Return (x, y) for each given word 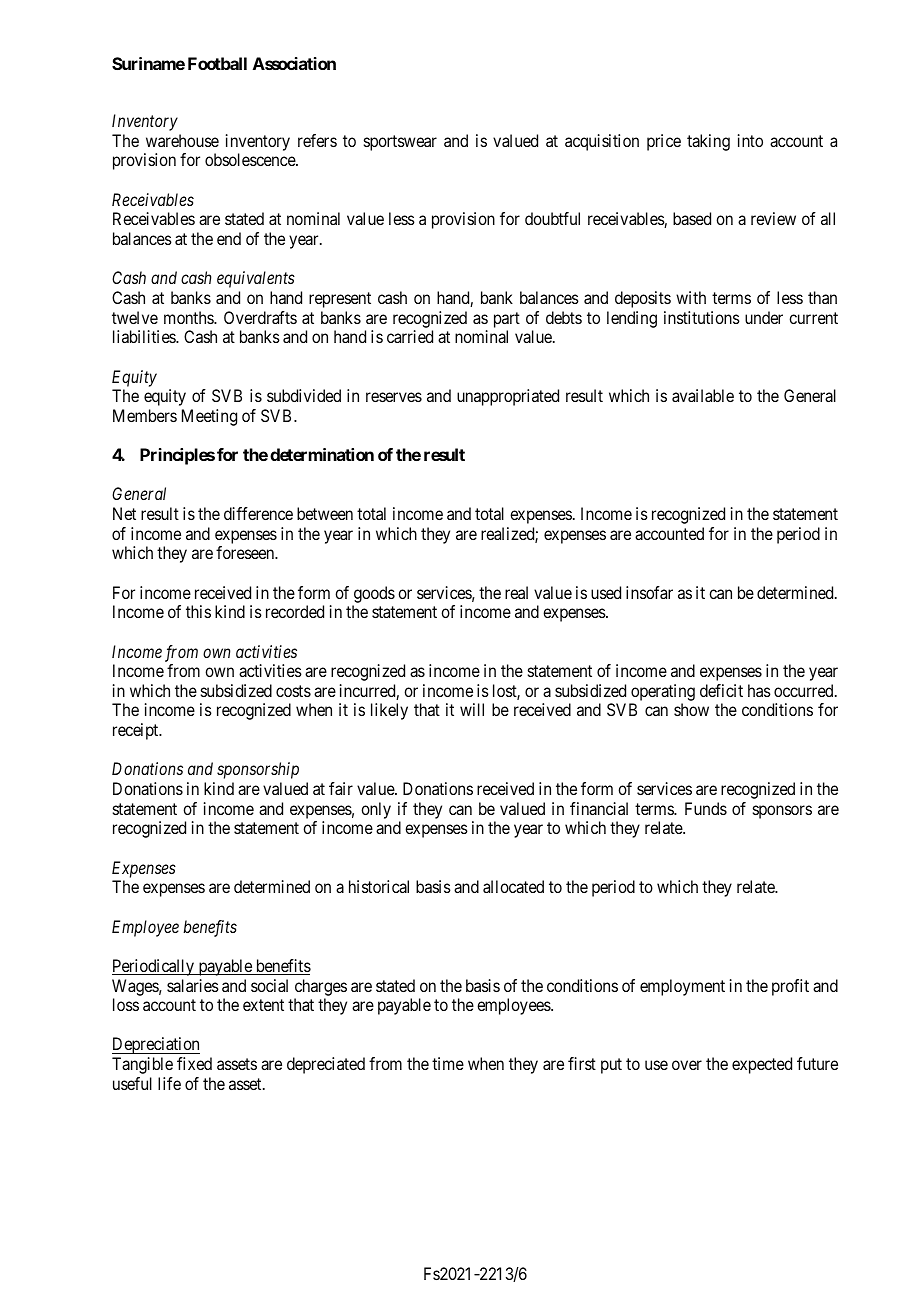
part (507, 320)
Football (217, 63)
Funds (706, 808)
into (750, 140)
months (189, 317)
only (376, 810)
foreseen (246, 552)
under (764, 317)
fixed (194, 1063)
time (448, 1063)
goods (374, 594)
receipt (137, 731)
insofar (649, 592)
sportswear (400, 143)
